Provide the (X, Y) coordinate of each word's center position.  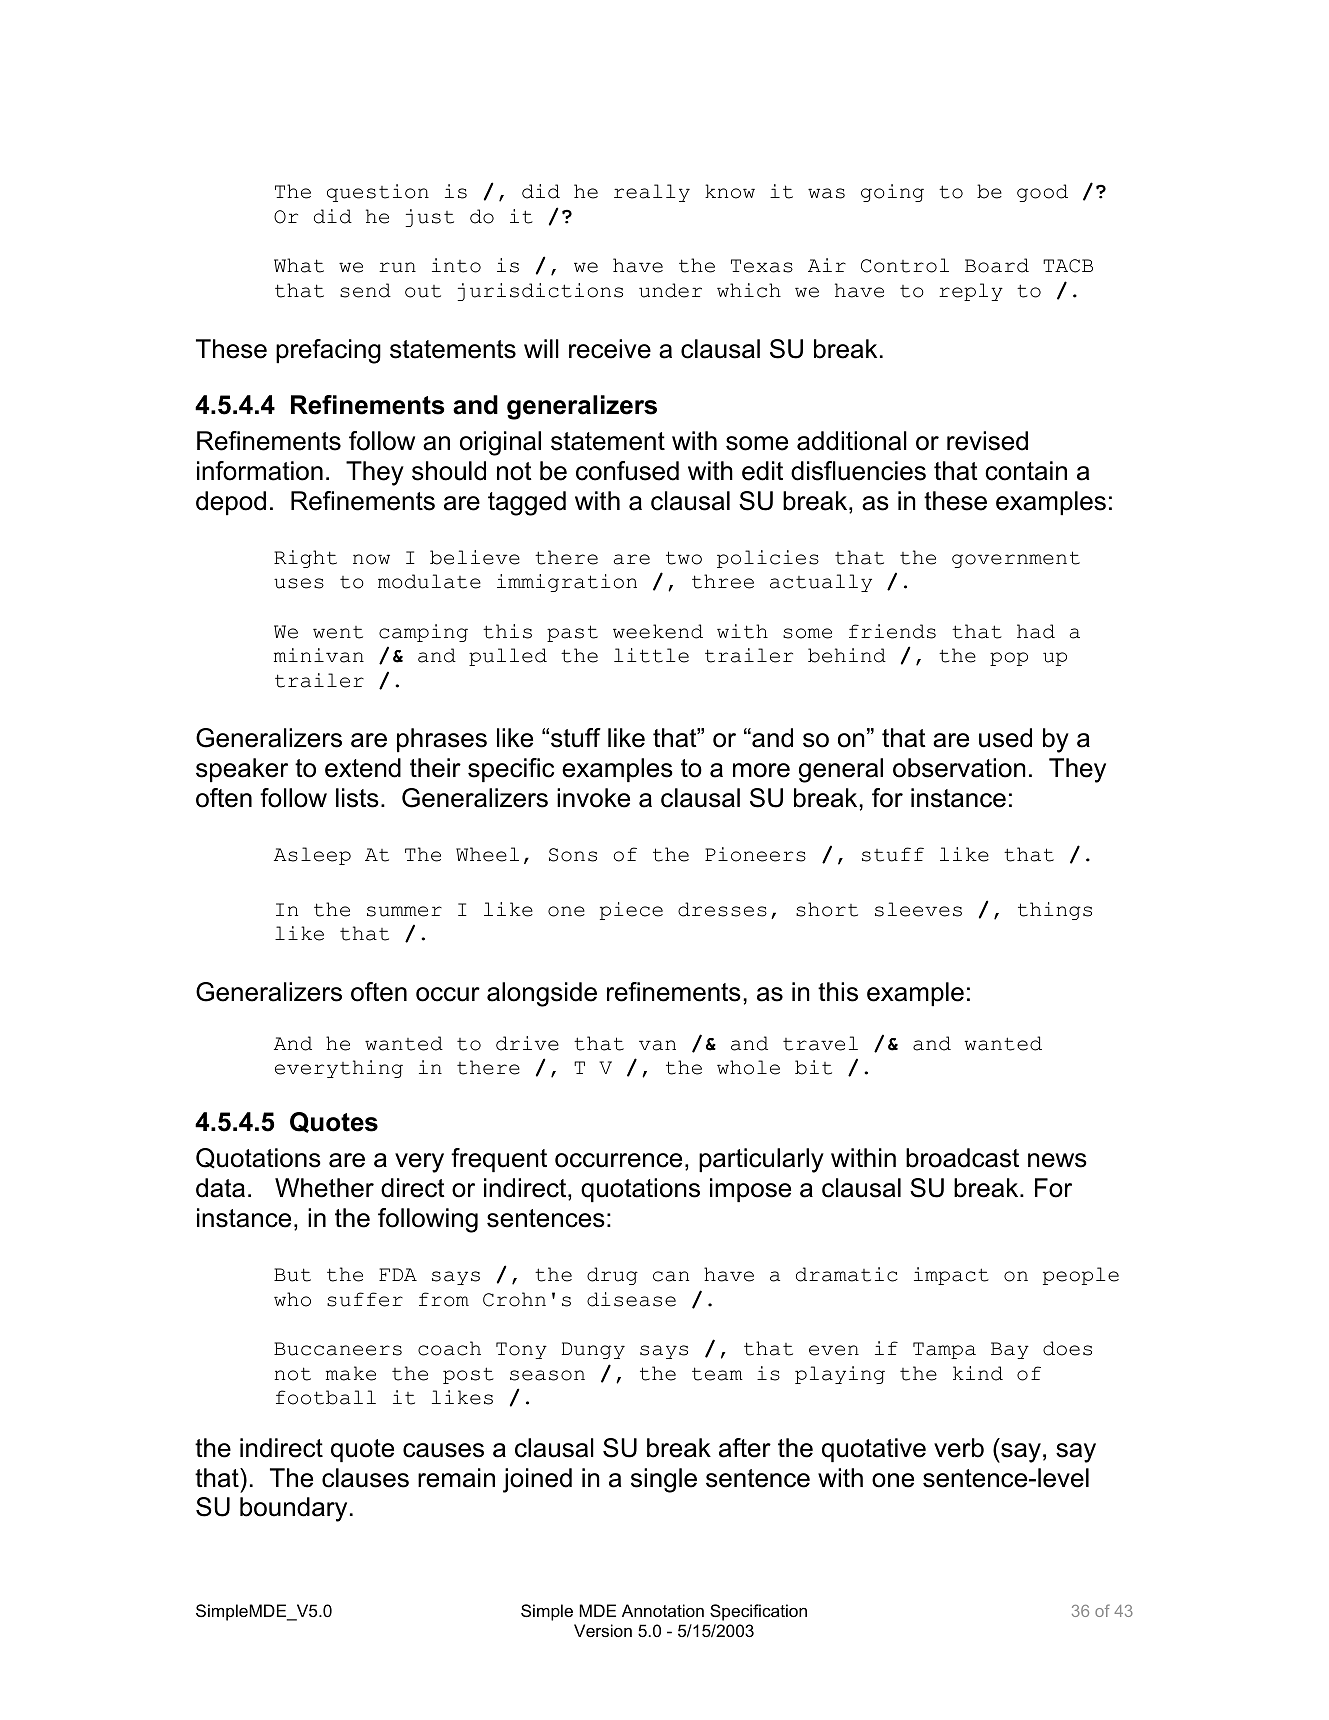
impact (951, 1276)
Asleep (312, 856)
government (1016, 559)
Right (305, 559)
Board (997, 265)
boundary (293, 1509)
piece (631, 911)
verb (959, 1448)
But (292, 1275)
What (299, 265)
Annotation (663, 1610)
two (684, 558)
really (652, 193)
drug (612, 1276)
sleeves (918, 909)
